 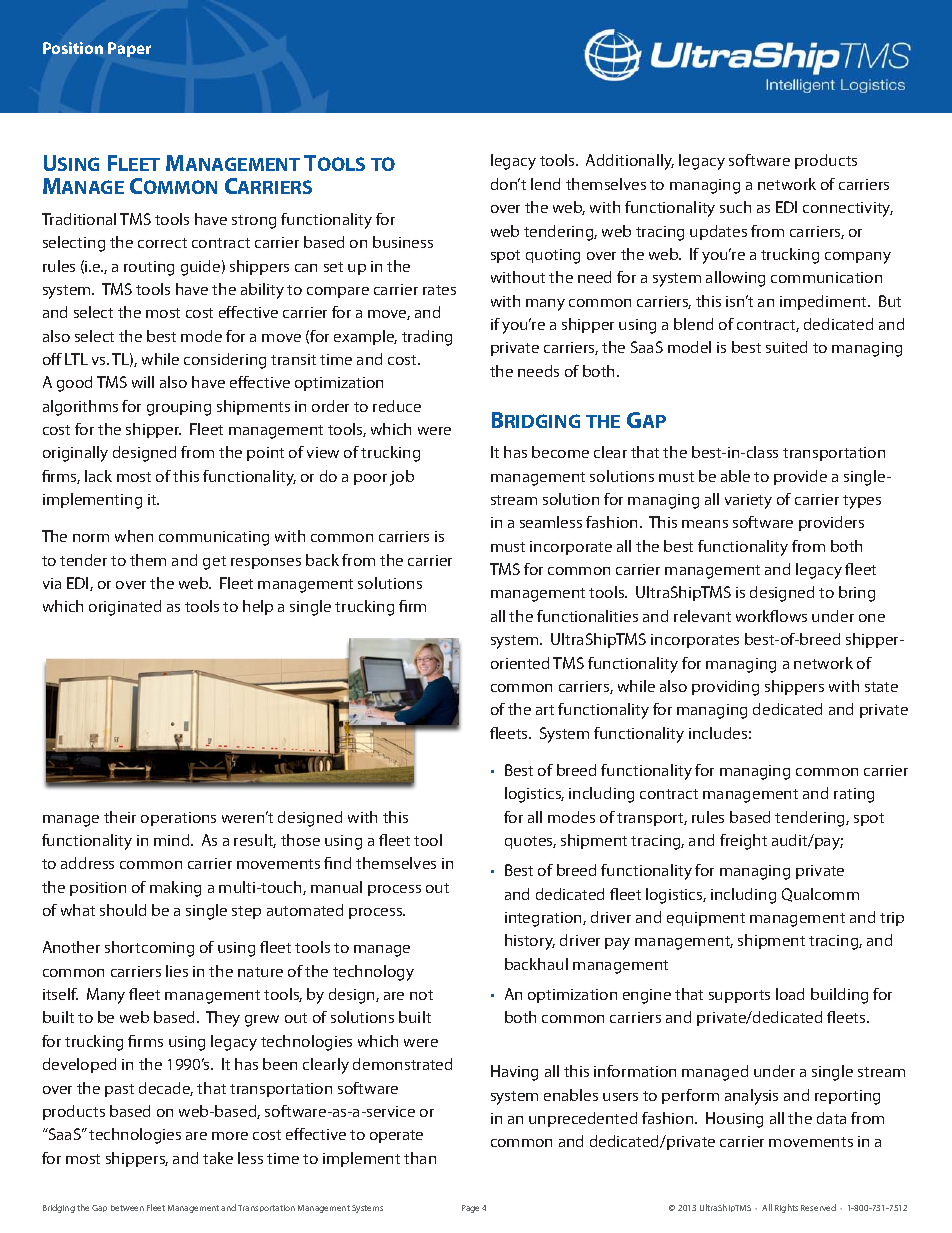 I want to click on making, so click(x=175, y=889).
